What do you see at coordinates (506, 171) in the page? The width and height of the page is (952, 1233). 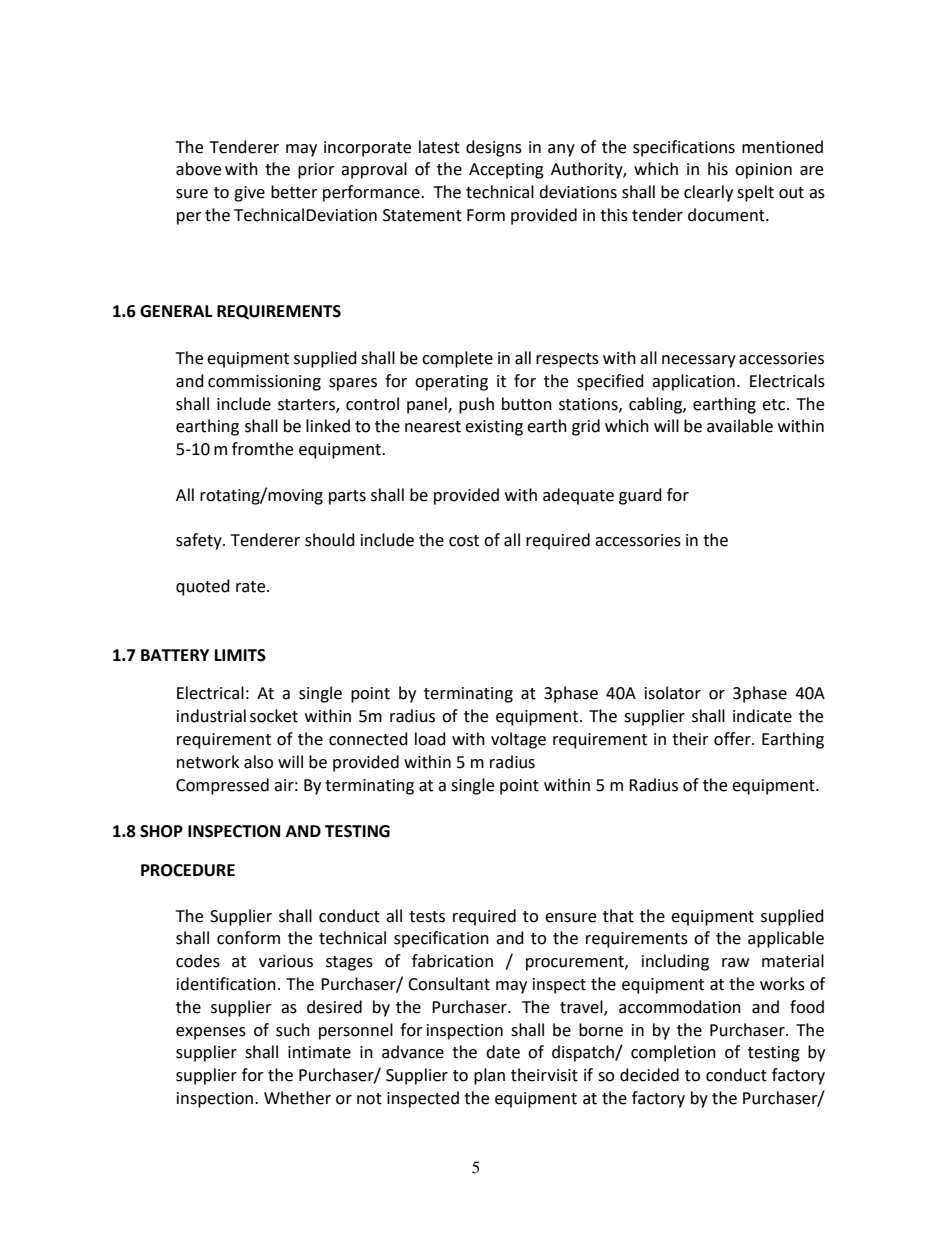 I see `Accepting` at bounding box center [506, 171].
